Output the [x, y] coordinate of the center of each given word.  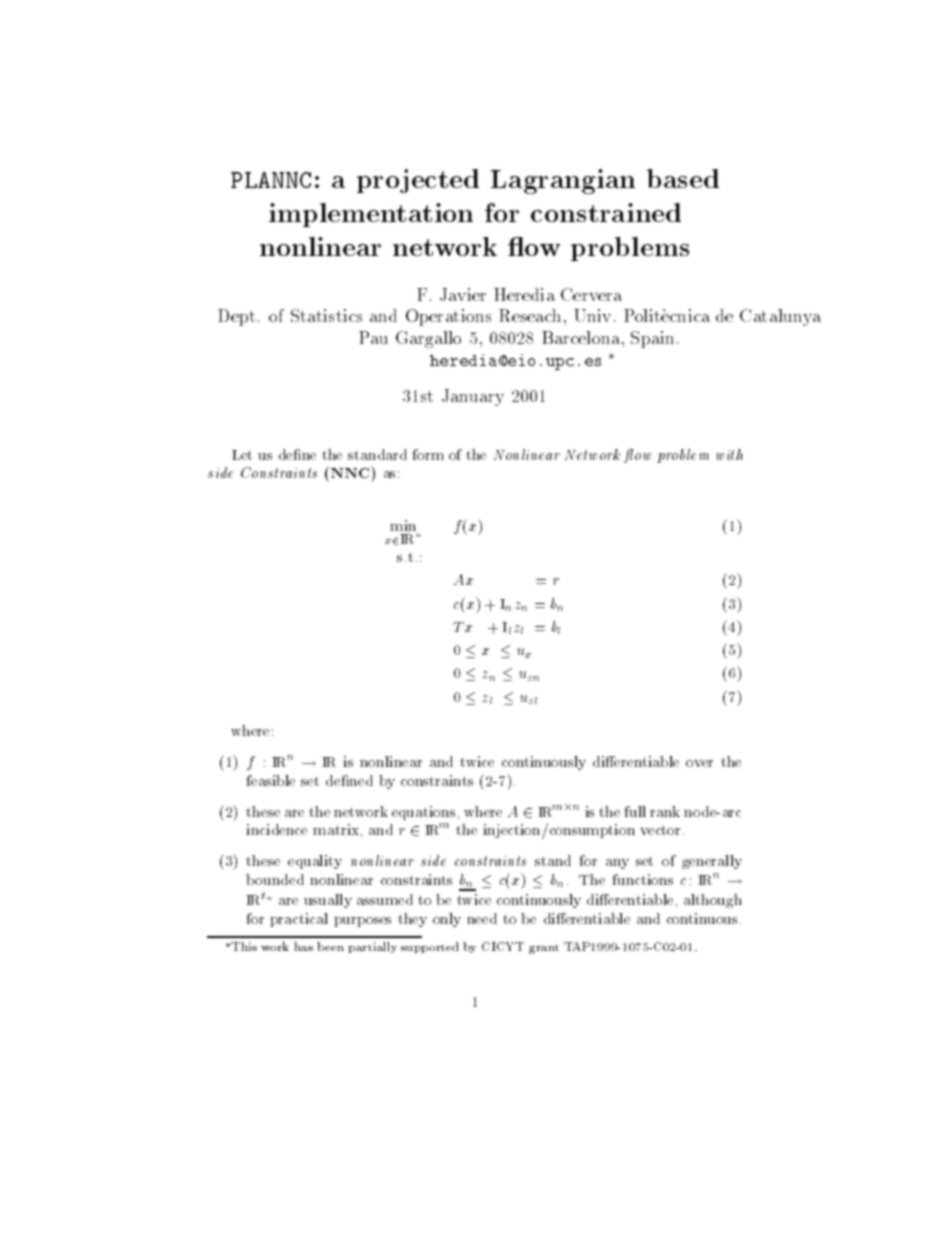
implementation [371, 215]
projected [418, 181]
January [473, 397]
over [699, 763]
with [729, 454]
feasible [270, 780]
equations [423, 813]
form [428, 454]
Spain [652, 339]
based [683, 178]
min [403, 525]
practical [299, 920]
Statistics [326, 315]
